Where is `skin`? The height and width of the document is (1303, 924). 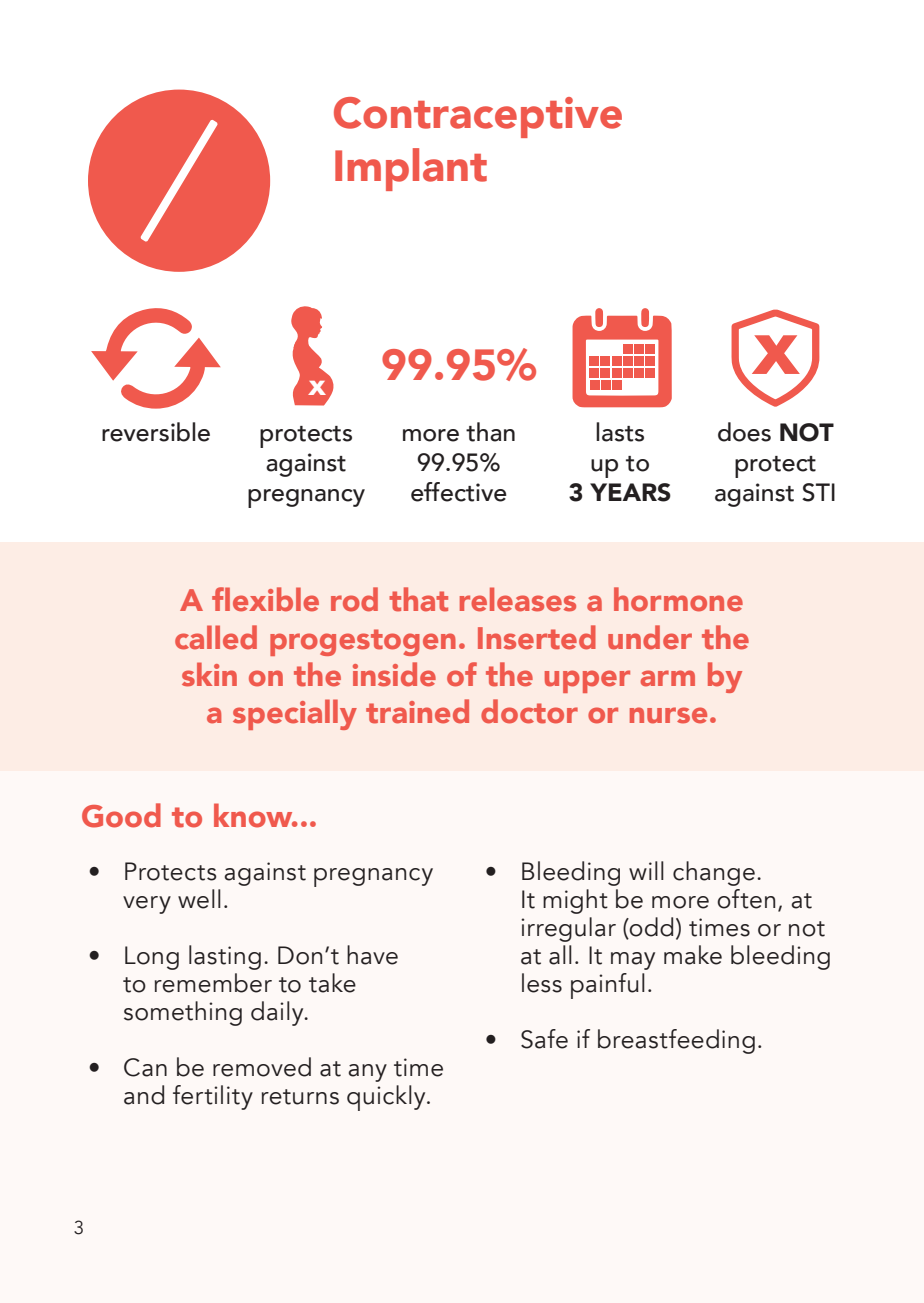
skin is located at coordinates (209, 674).
